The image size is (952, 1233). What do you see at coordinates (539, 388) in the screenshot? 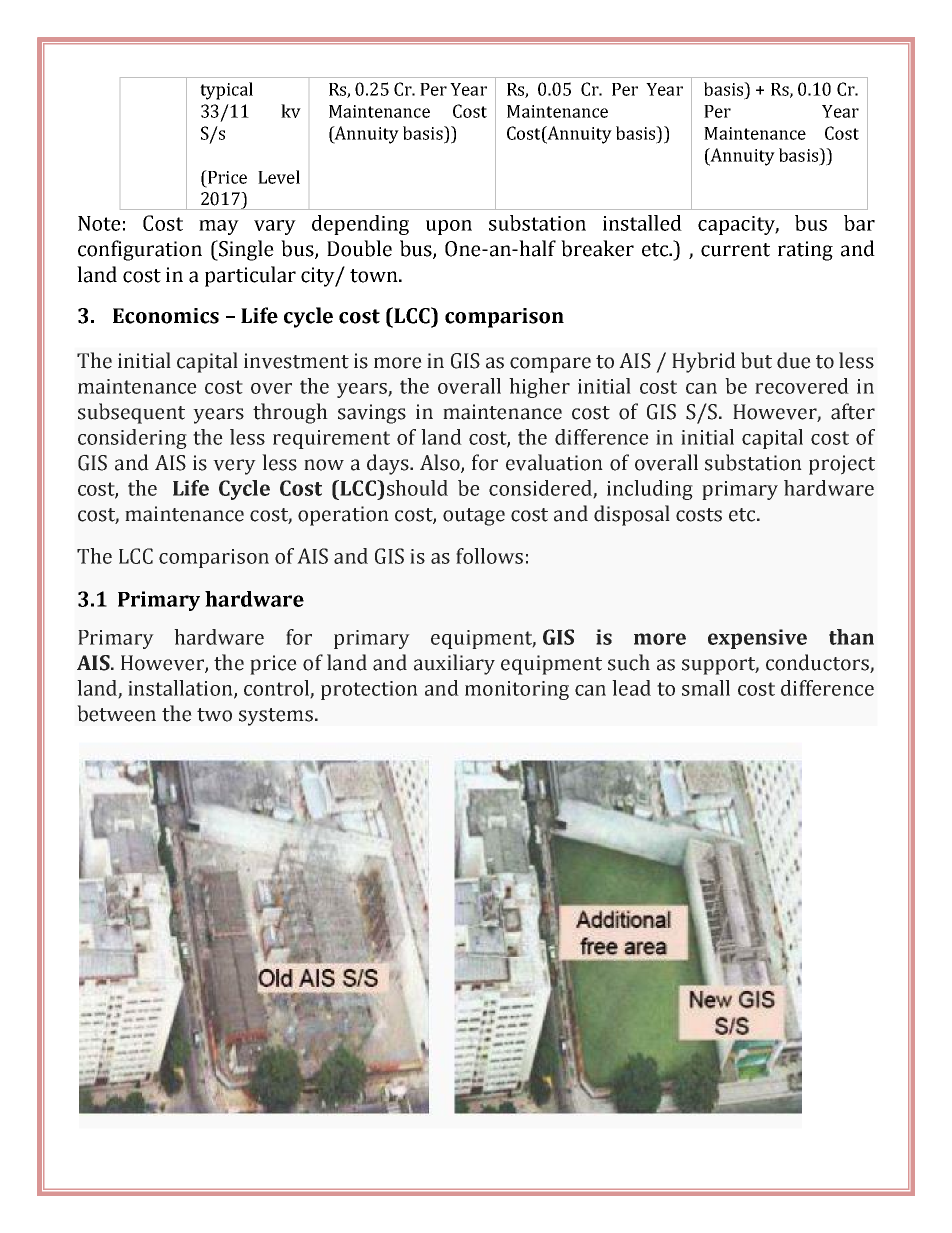
I see `higher` at bounding box center [539, 388].
